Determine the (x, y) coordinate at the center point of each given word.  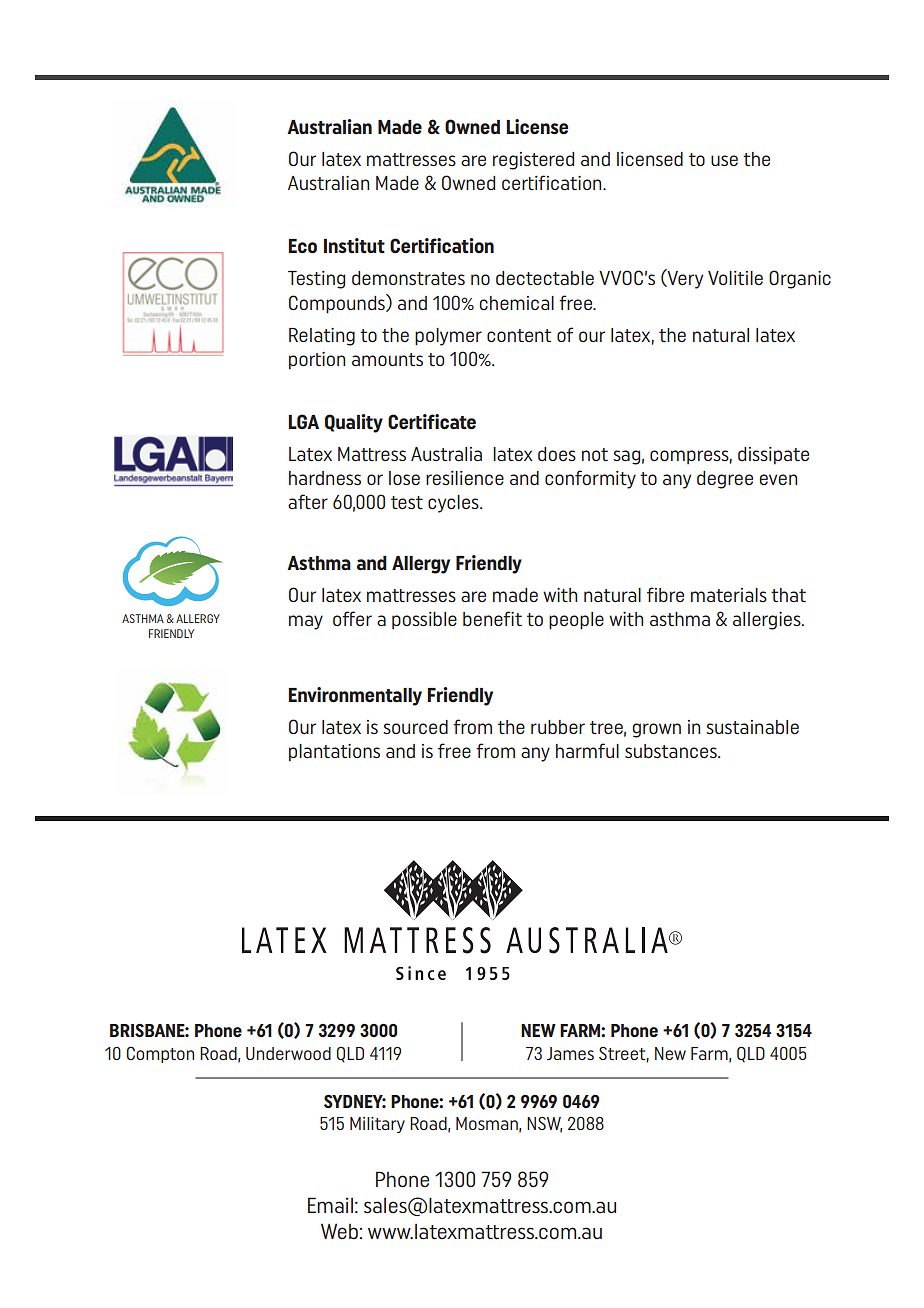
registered (533, 161)
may (306, 622)
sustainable (752, 727)
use (724, 160)
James (570, 1053)
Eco (302, 246)
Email (330, 1205)
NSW (544, 1125)
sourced (415, 727)
